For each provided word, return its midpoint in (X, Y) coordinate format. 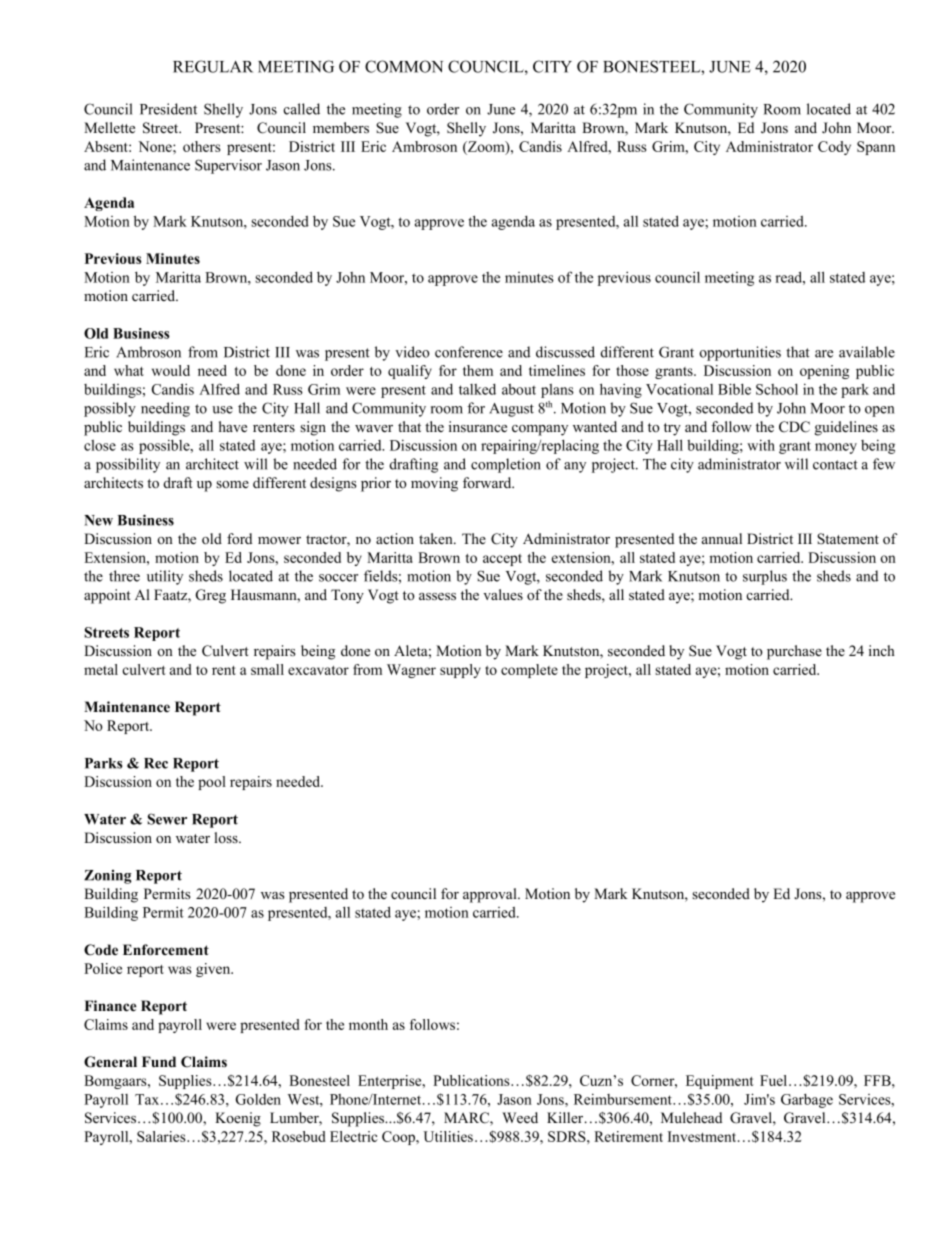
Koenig (238, 1119)
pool (212, 783)
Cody (834, 148)
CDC (794, 427)
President (168, 109)
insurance (478, 426)
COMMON (404, 66)
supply (460, 671)
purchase (794, 652)
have (233, 426)
